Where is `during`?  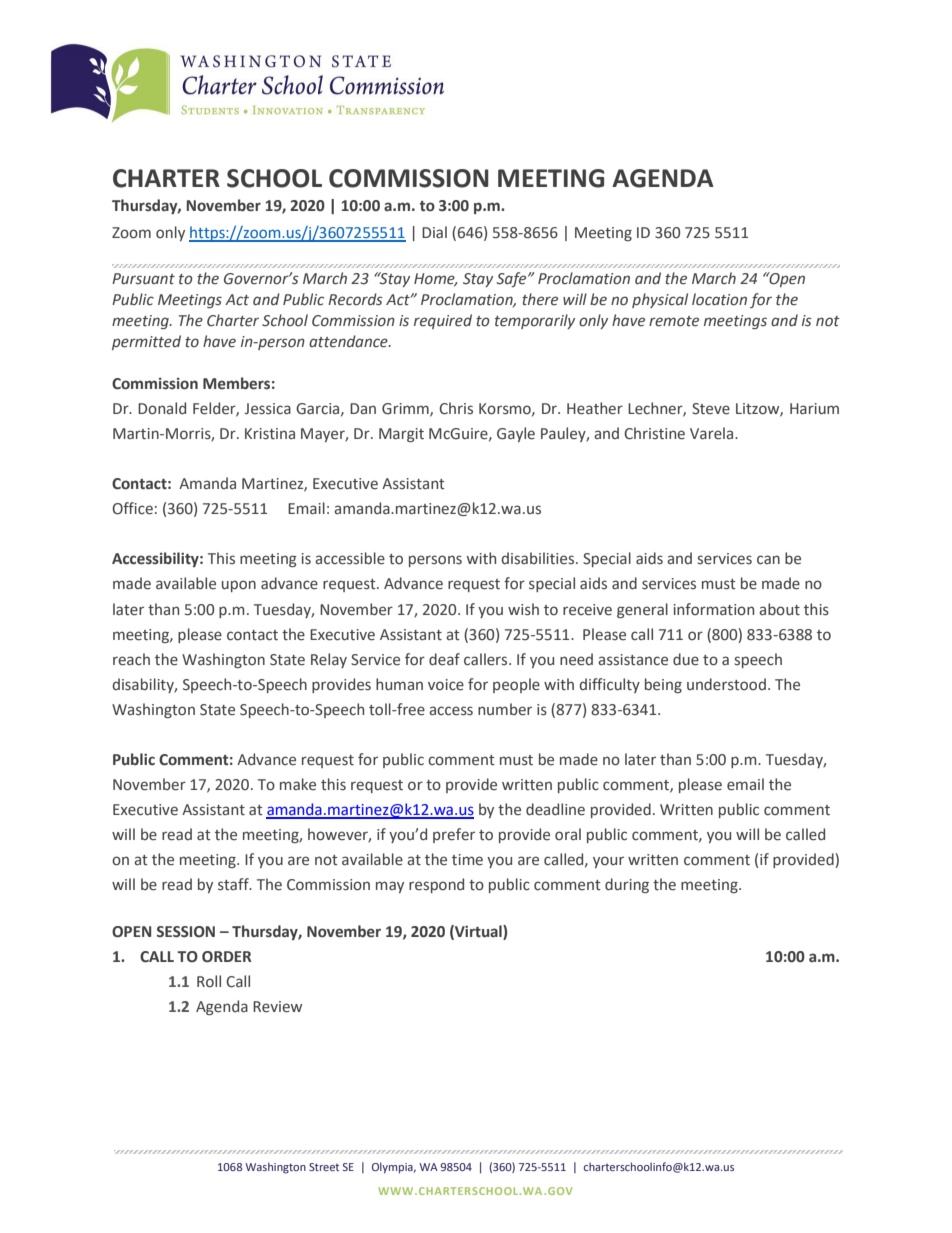
during is located at coordinates (627, 885).
